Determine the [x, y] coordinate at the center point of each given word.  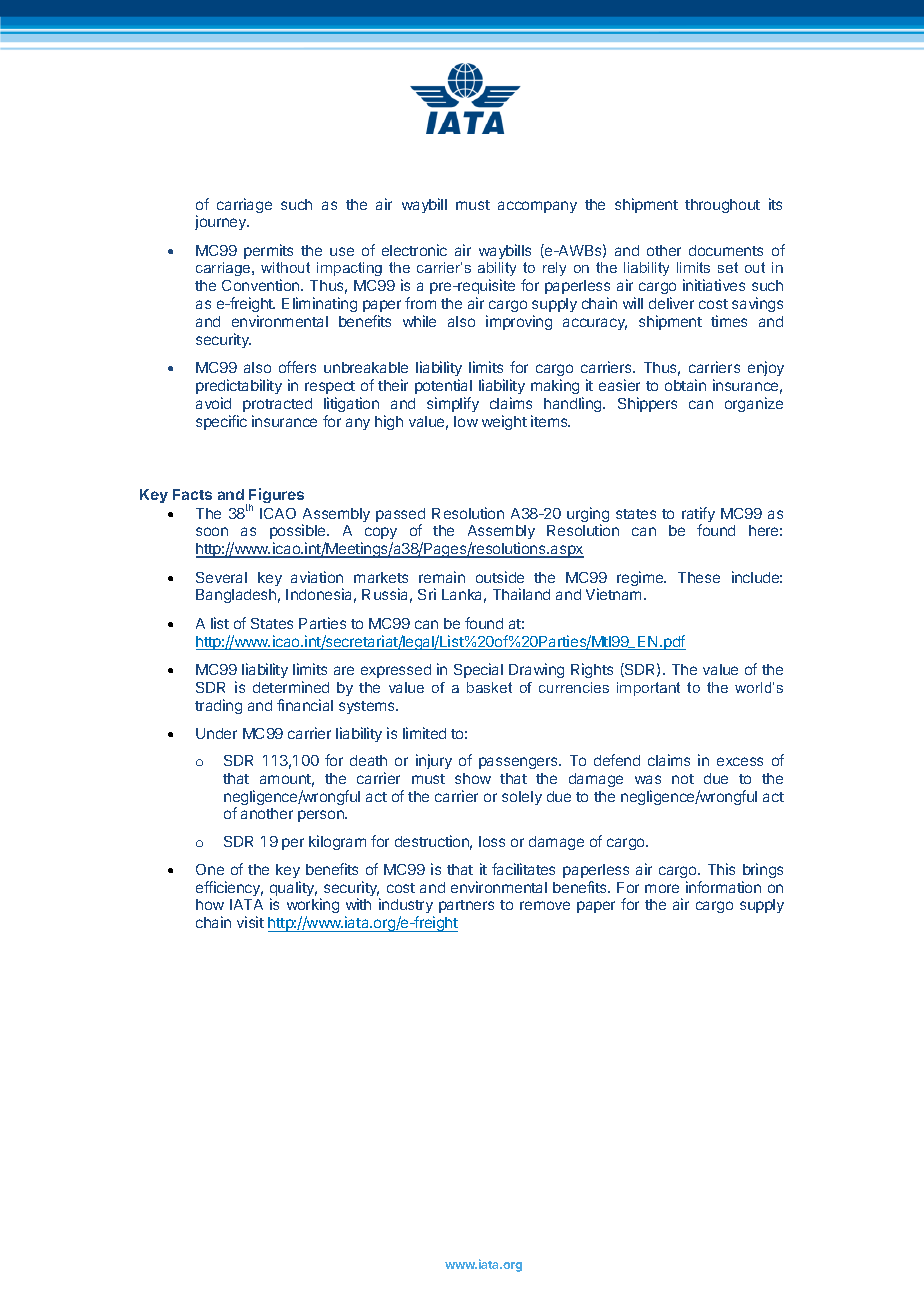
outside [500, 577]
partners [466, 906]
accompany [537, 207]
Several [221, 577]
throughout [722, 206]
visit [250, 922]
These [699, 577]
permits [268, 251]
